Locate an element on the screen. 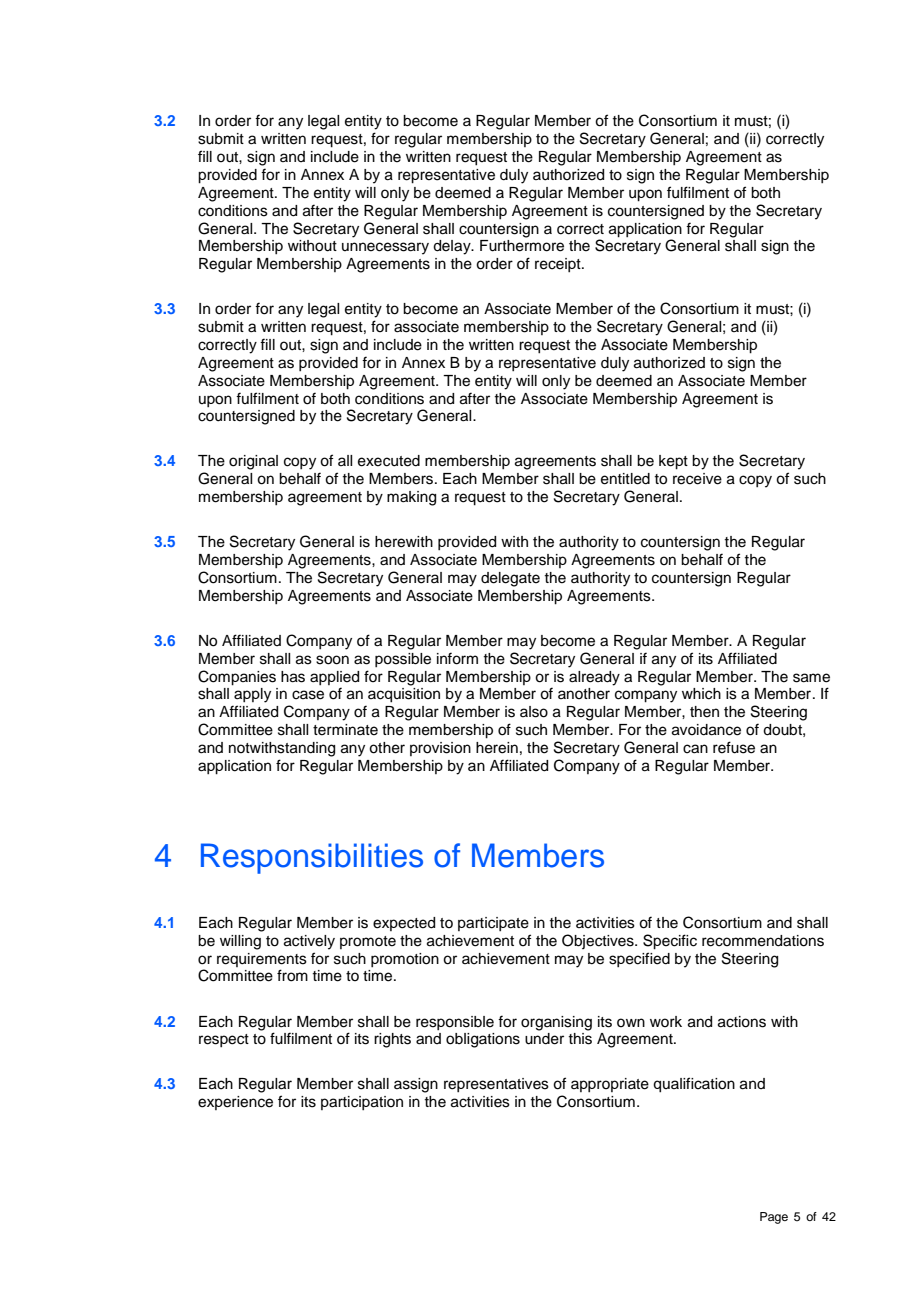 Image resolution: width=924 pixels, height=1307 pixels. participate is located at coordinates (493, 924).
